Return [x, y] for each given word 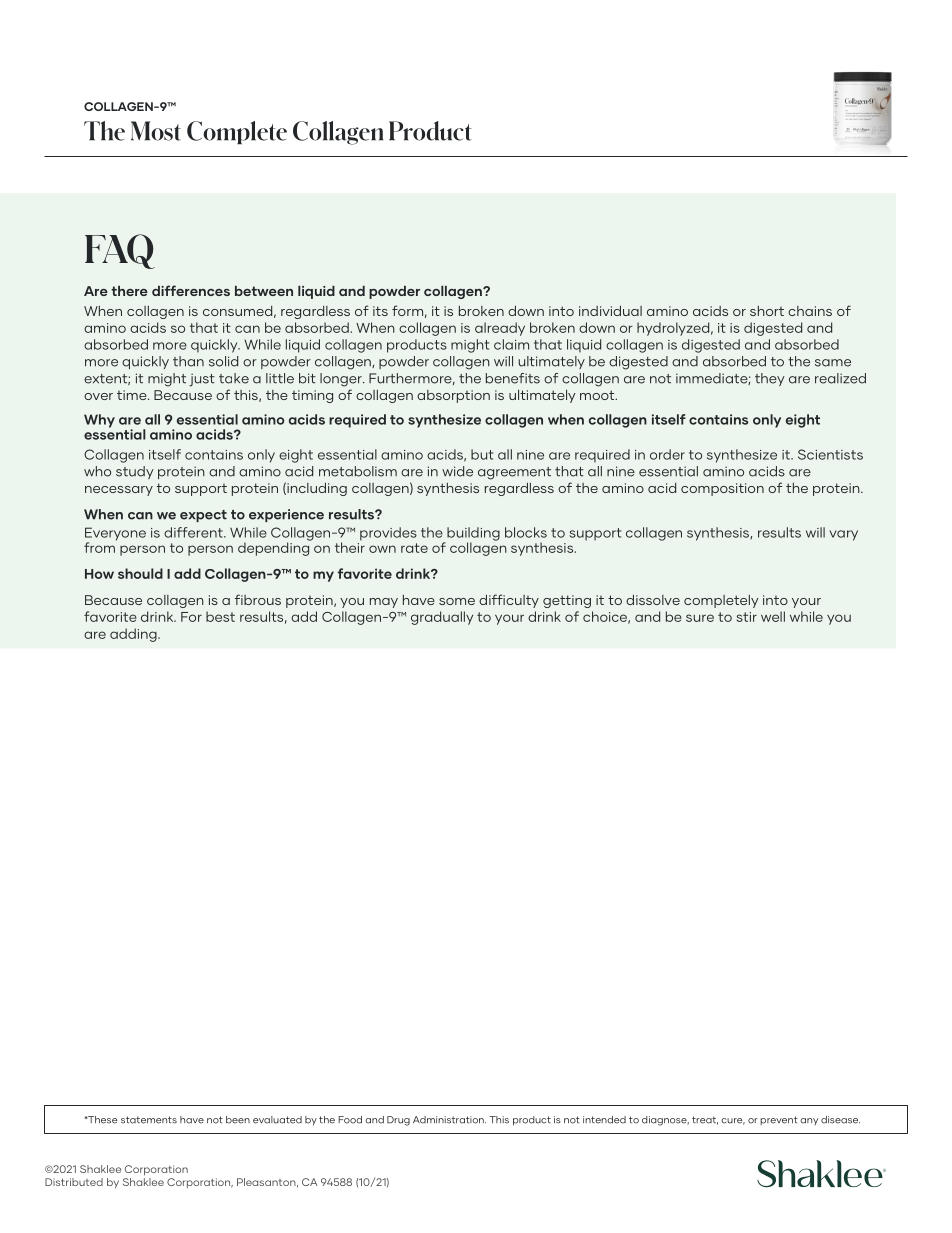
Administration [449, 1120]
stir [747, 617]
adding [134, 635]
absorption [453, 396]
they [769, 379]
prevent [779, 1120]
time [133, 395]
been [238, 1120]
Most [156, 131]
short [767, 311]
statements [149, 1120]
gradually [442, 618]
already [500, 329]
